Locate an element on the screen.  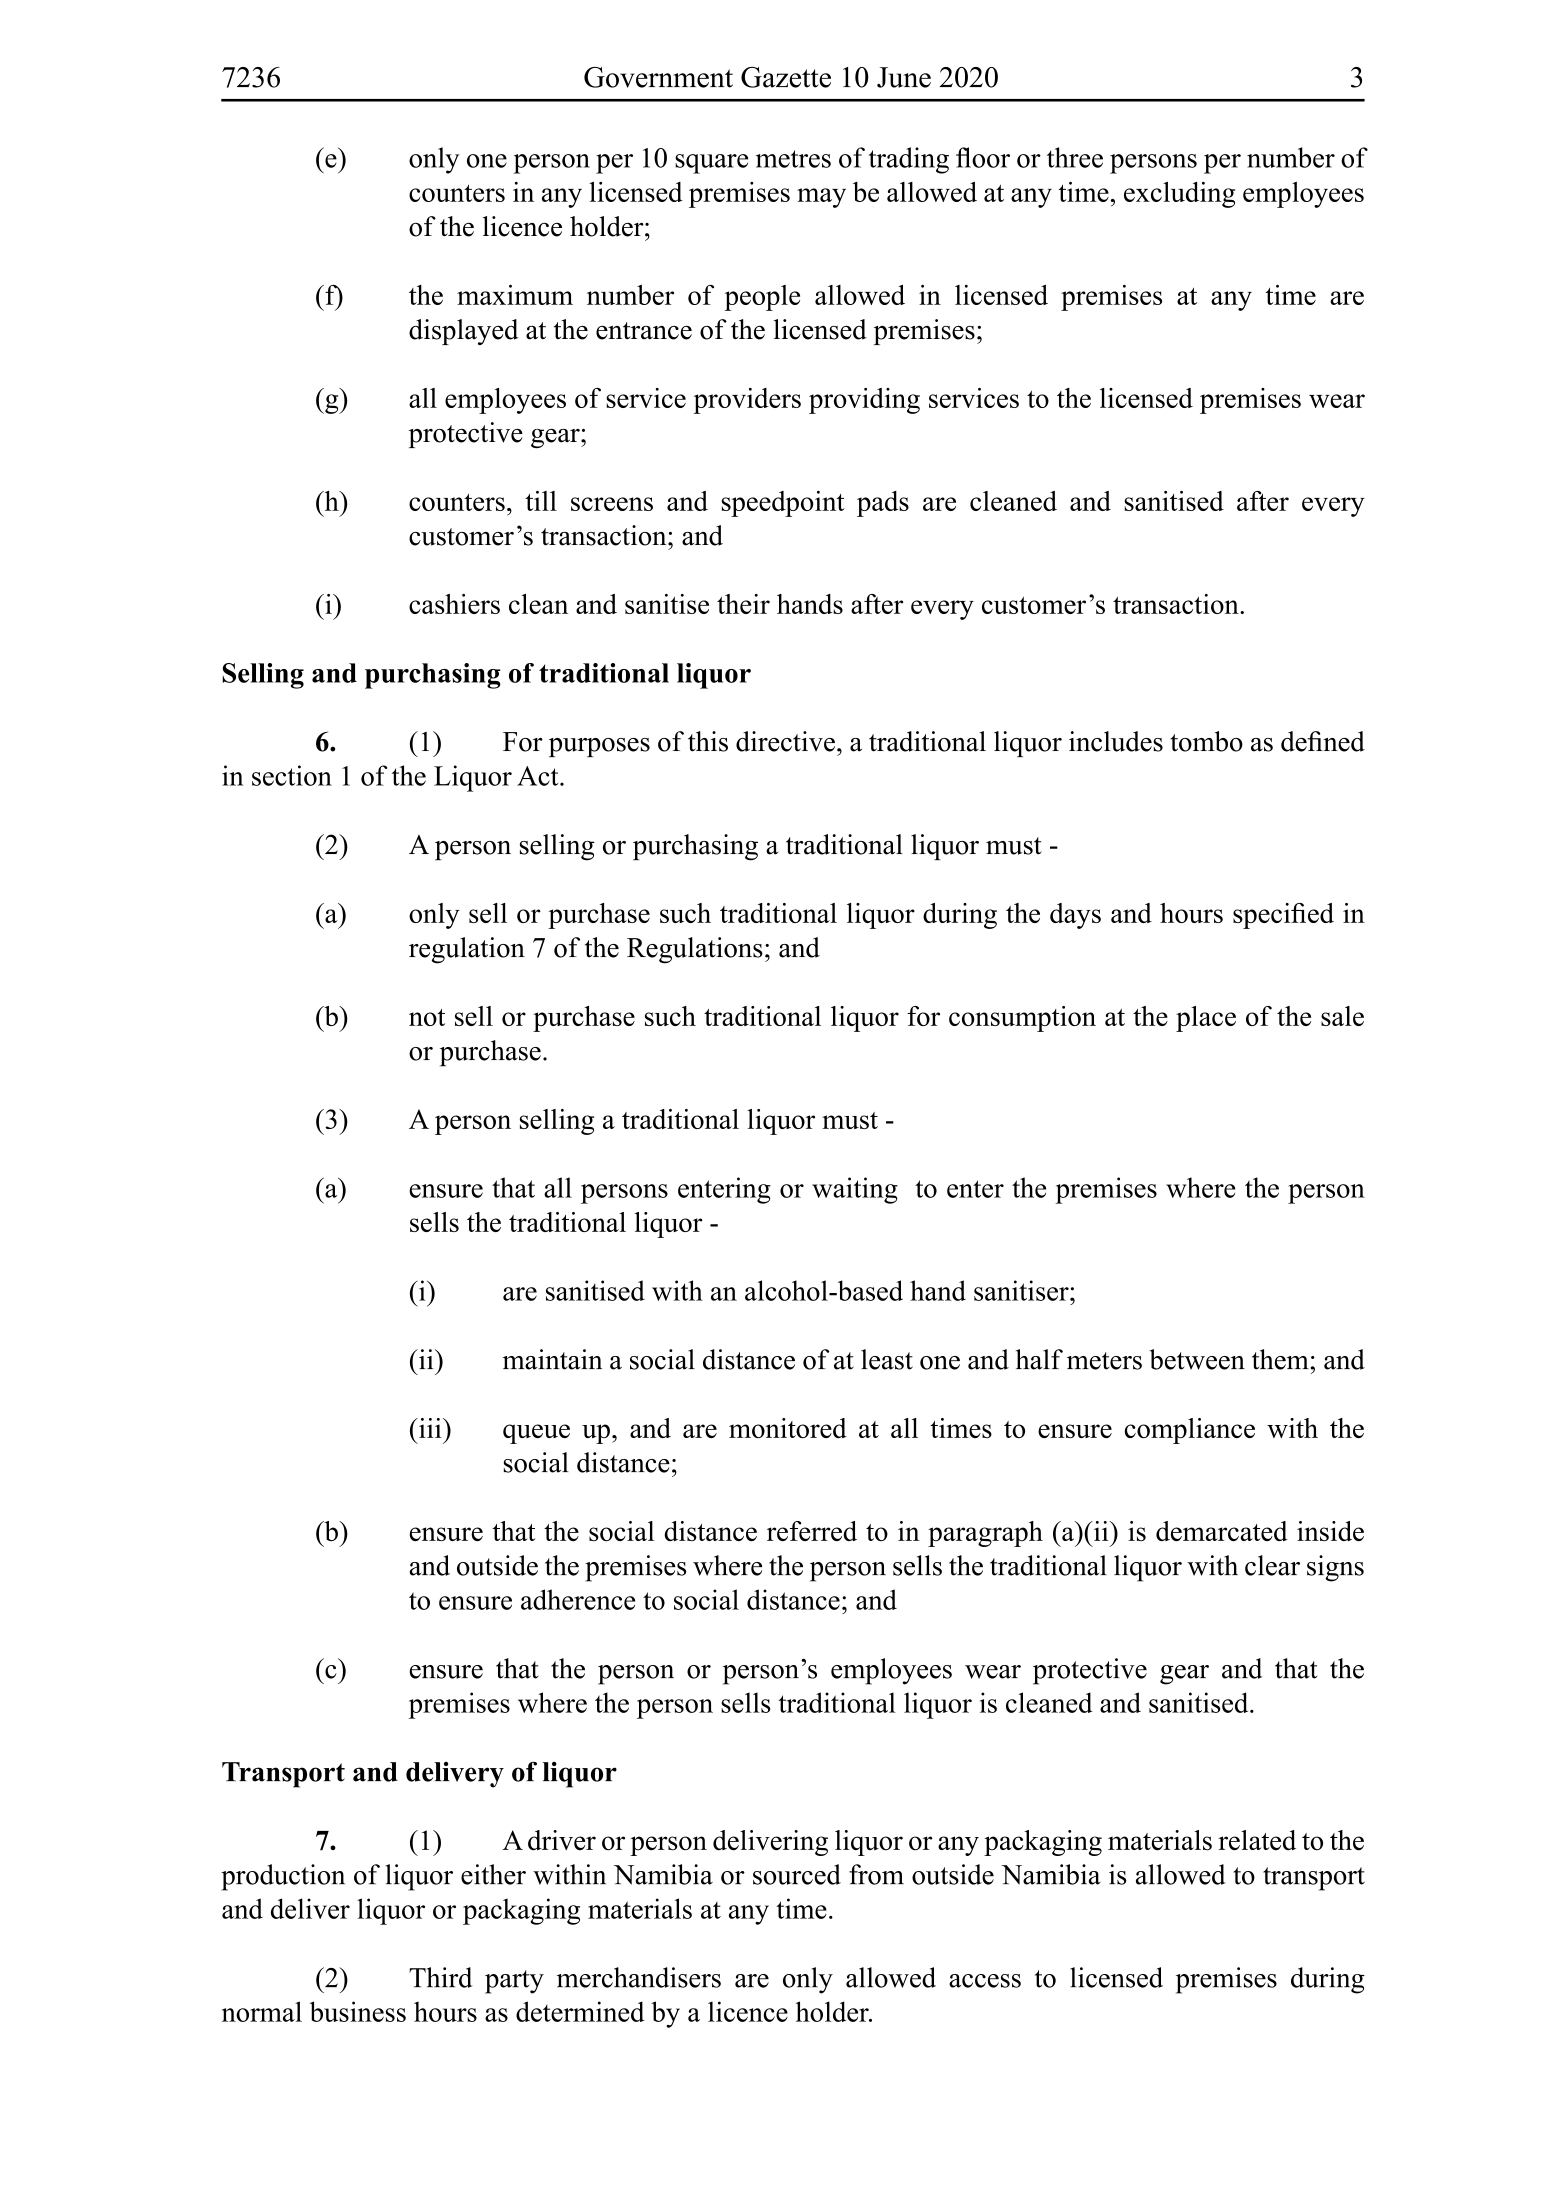
related is located at coordinates (1257, 1840).
